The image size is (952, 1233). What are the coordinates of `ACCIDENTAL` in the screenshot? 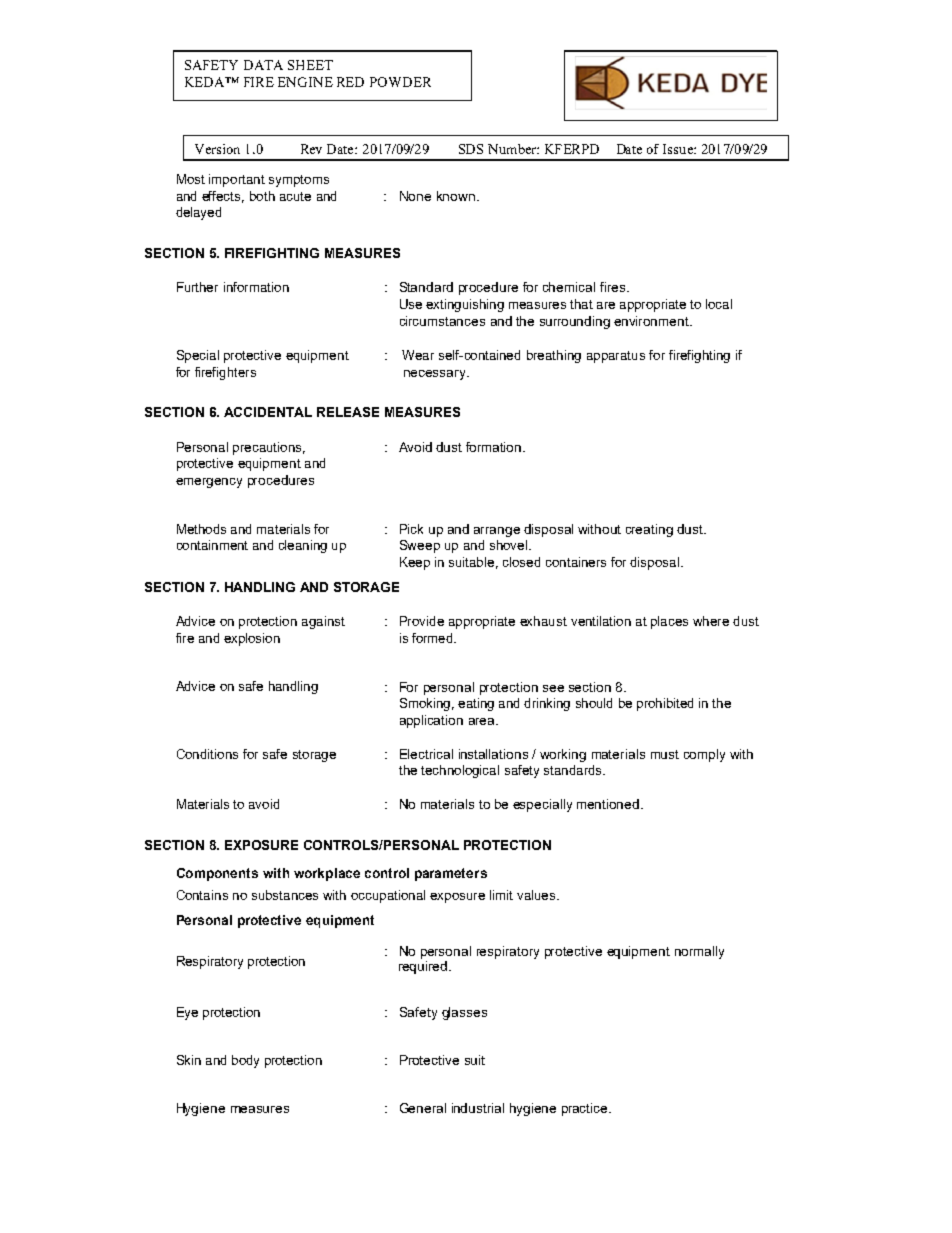 It's located at (268, 412).
